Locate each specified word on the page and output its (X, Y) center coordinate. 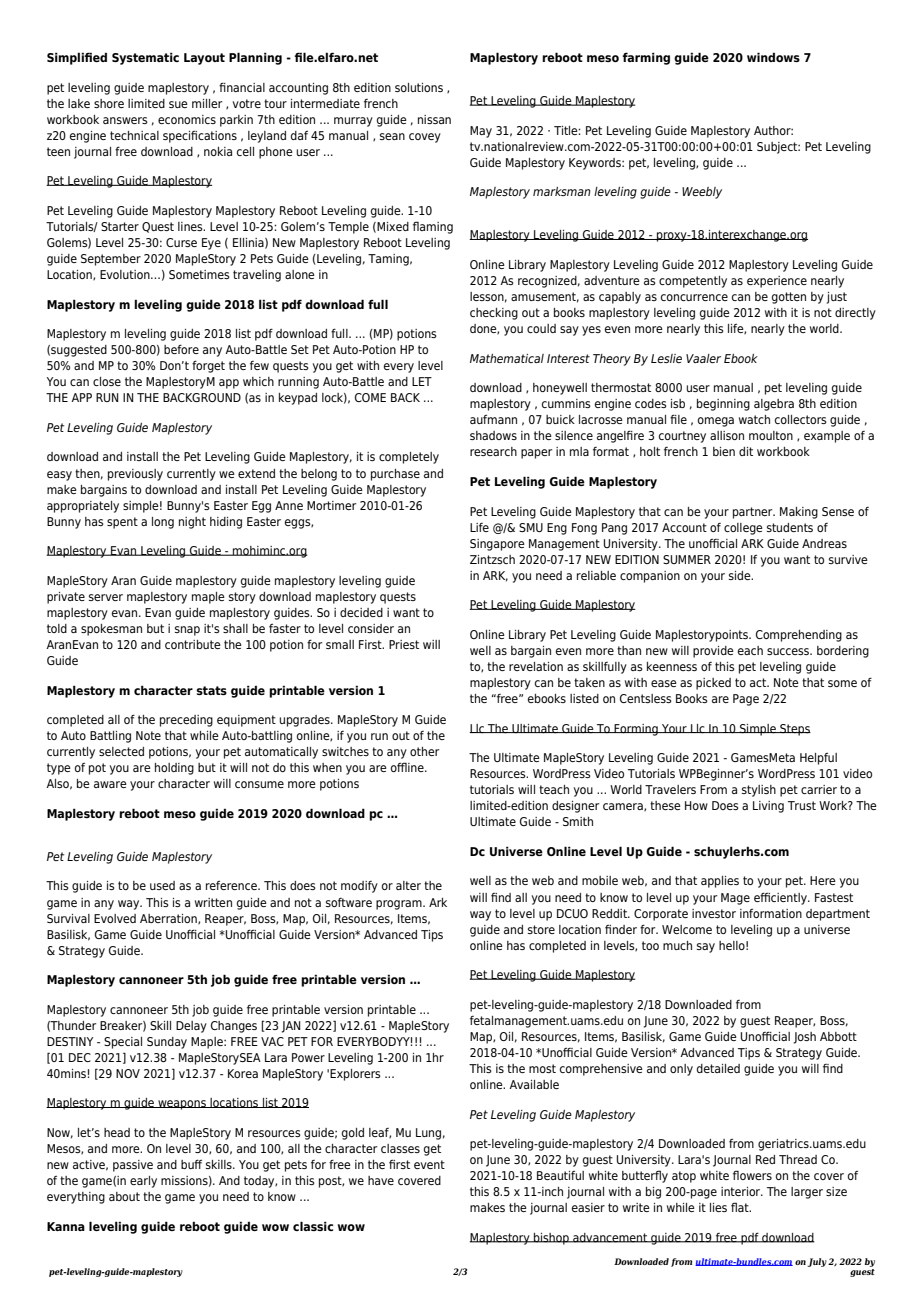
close (107, 381)
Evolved (115, 918)
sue (178, 104)
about (124, 1196)
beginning (723, 405)
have (381, 1180)
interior (742, 1191)
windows (773, 57)
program (400, 905)
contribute (193, 644)
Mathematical (507, 358)
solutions (419, 87)
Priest (404, 644)
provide (713, 652)
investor (714, 913)
